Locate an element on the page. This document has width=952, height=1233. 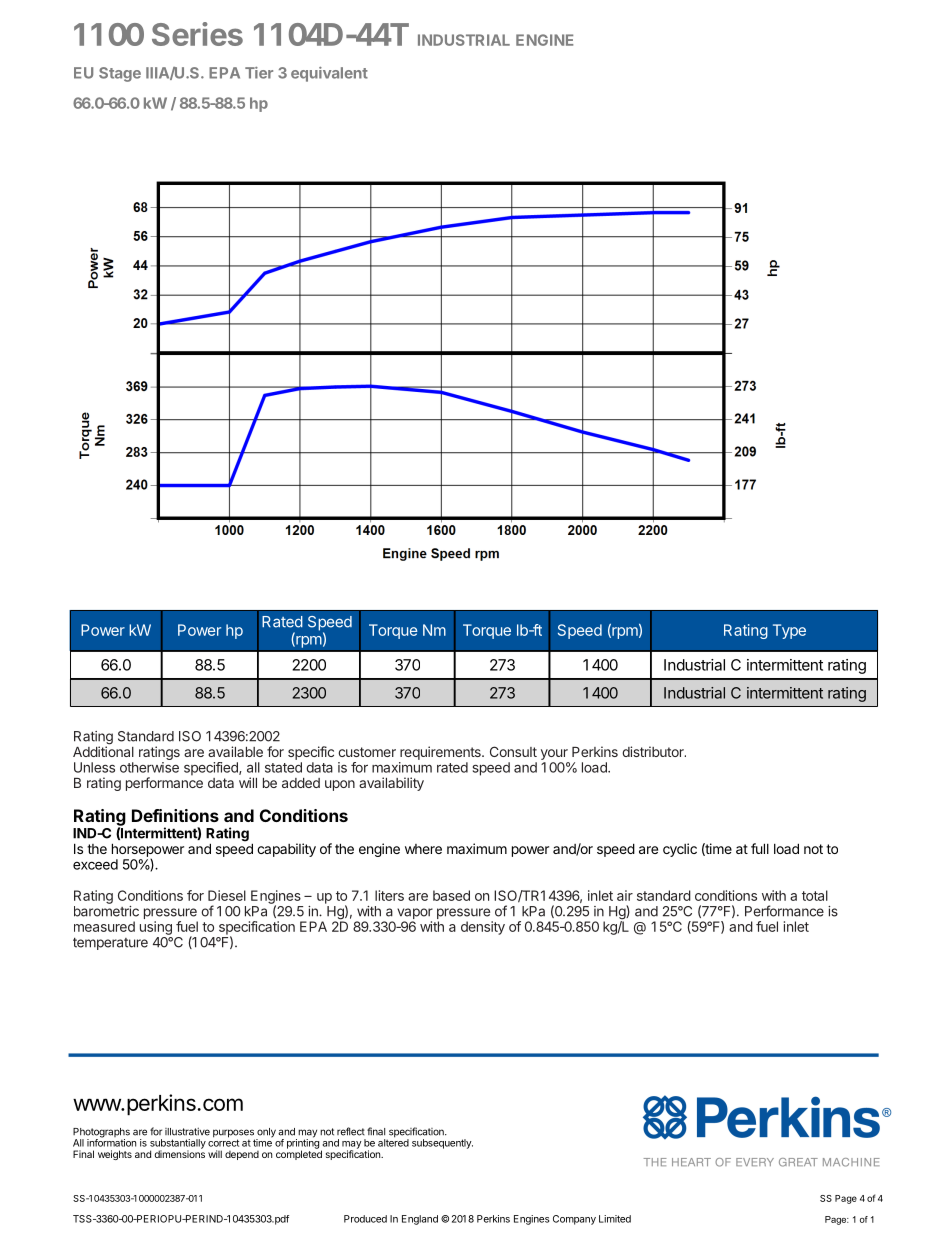
Series is located at coordinates (197, 34).
